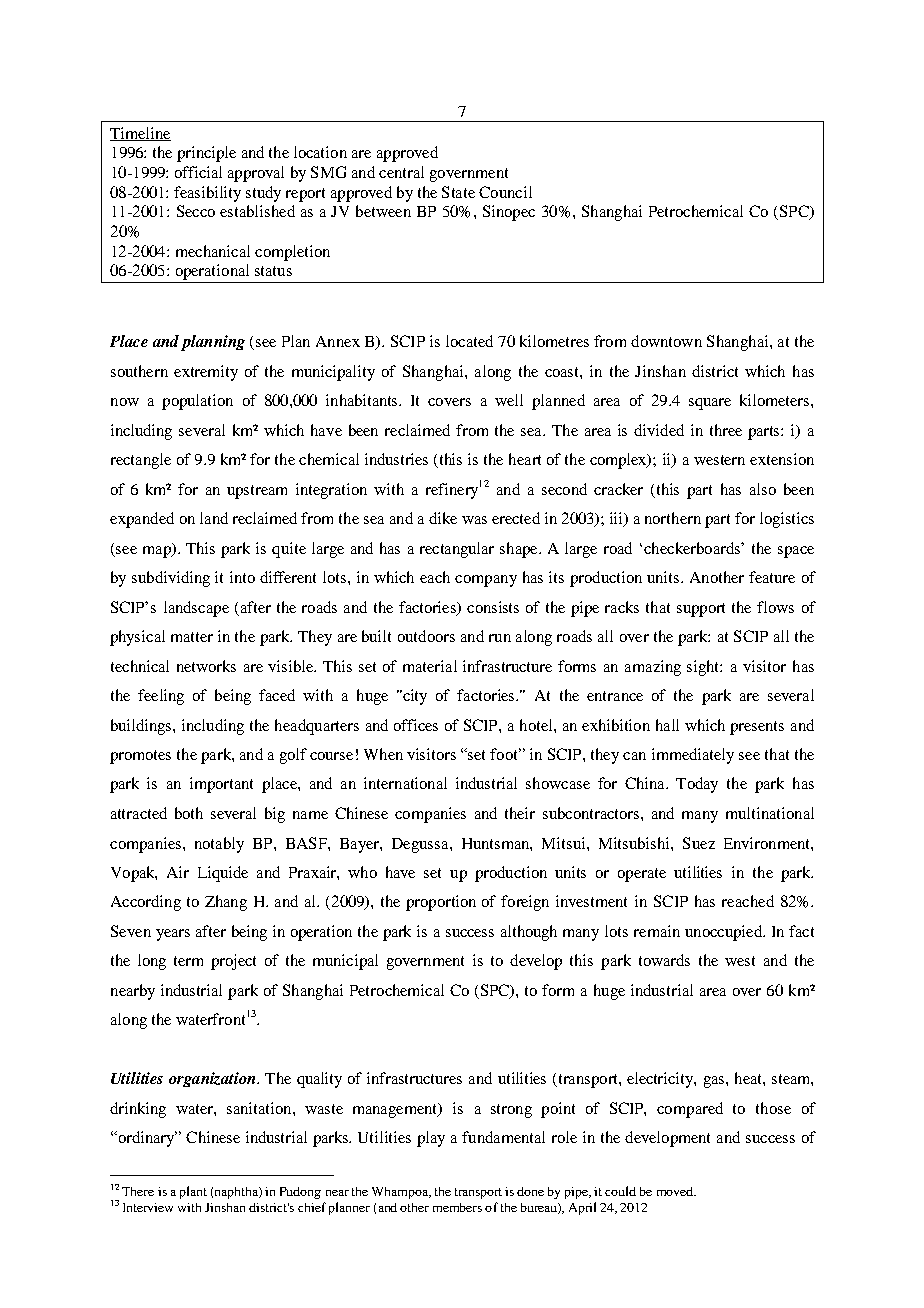 The image size is (924, 1308). What do you see at coordinates (726, 430) in the screenshot?
I see `three` at bounding box center [726, 430].
